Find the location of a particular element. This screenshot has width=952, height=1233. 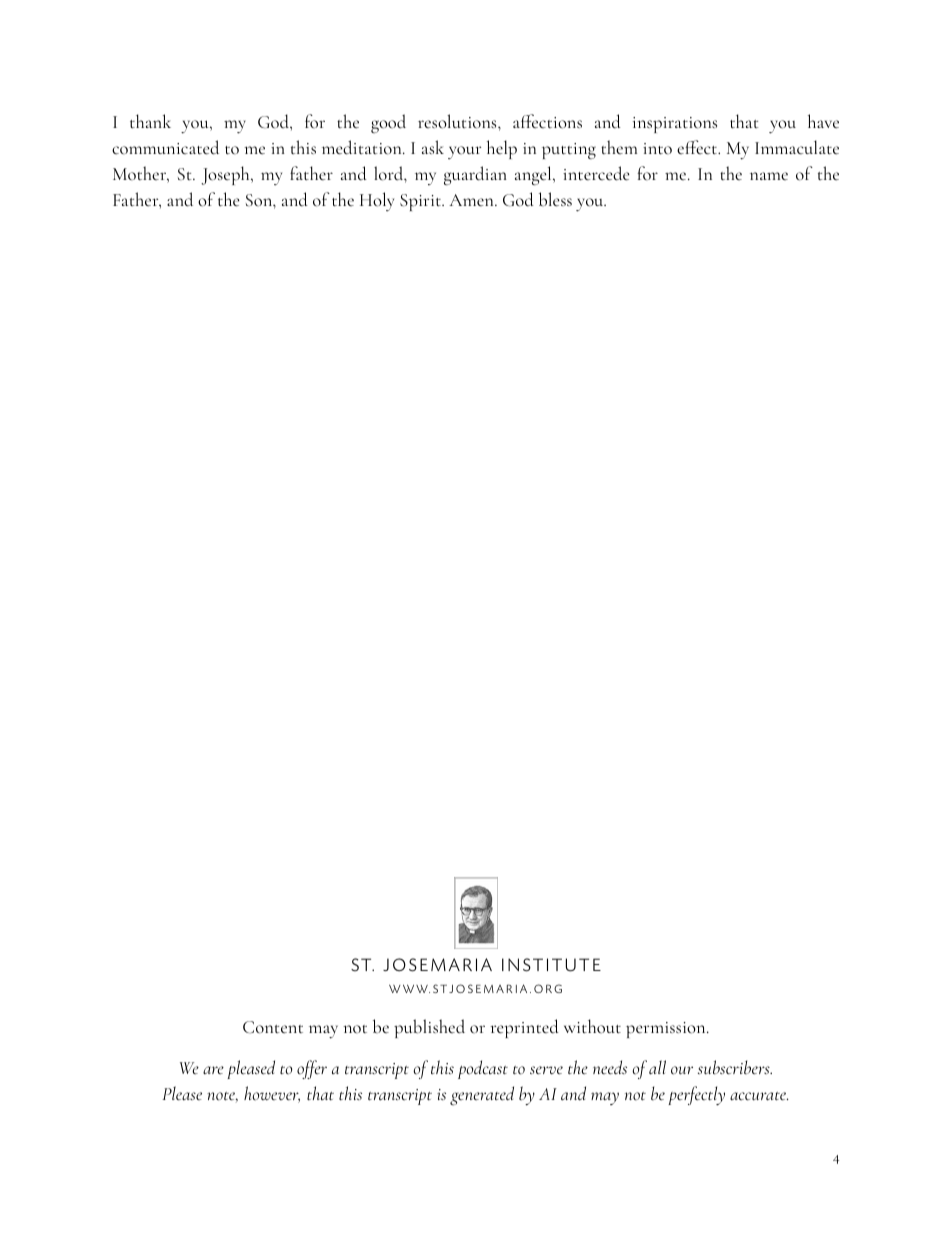

podcast is located at coordinates (483, 1069).
